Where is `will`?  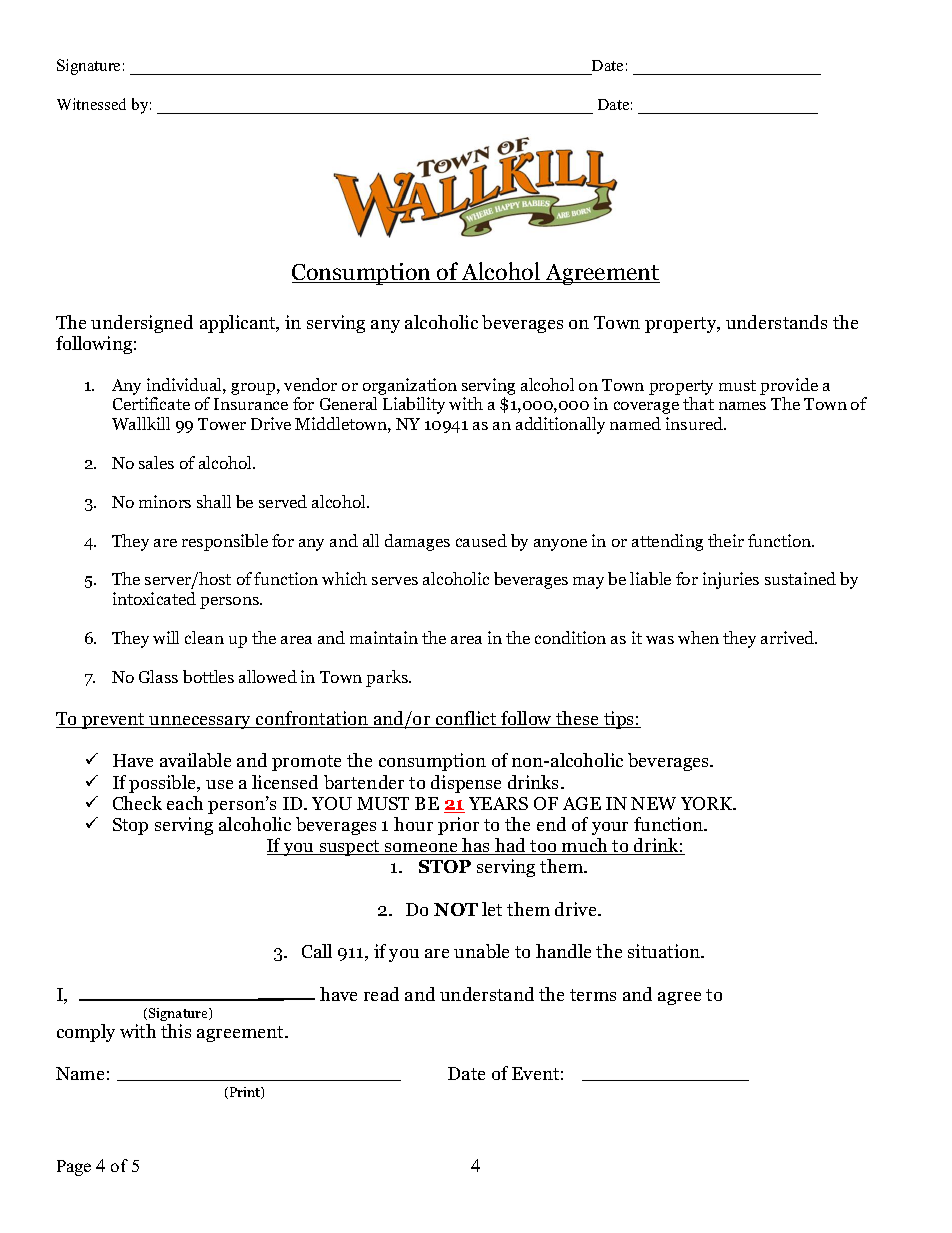 will is located at coordinates (166, 637).
